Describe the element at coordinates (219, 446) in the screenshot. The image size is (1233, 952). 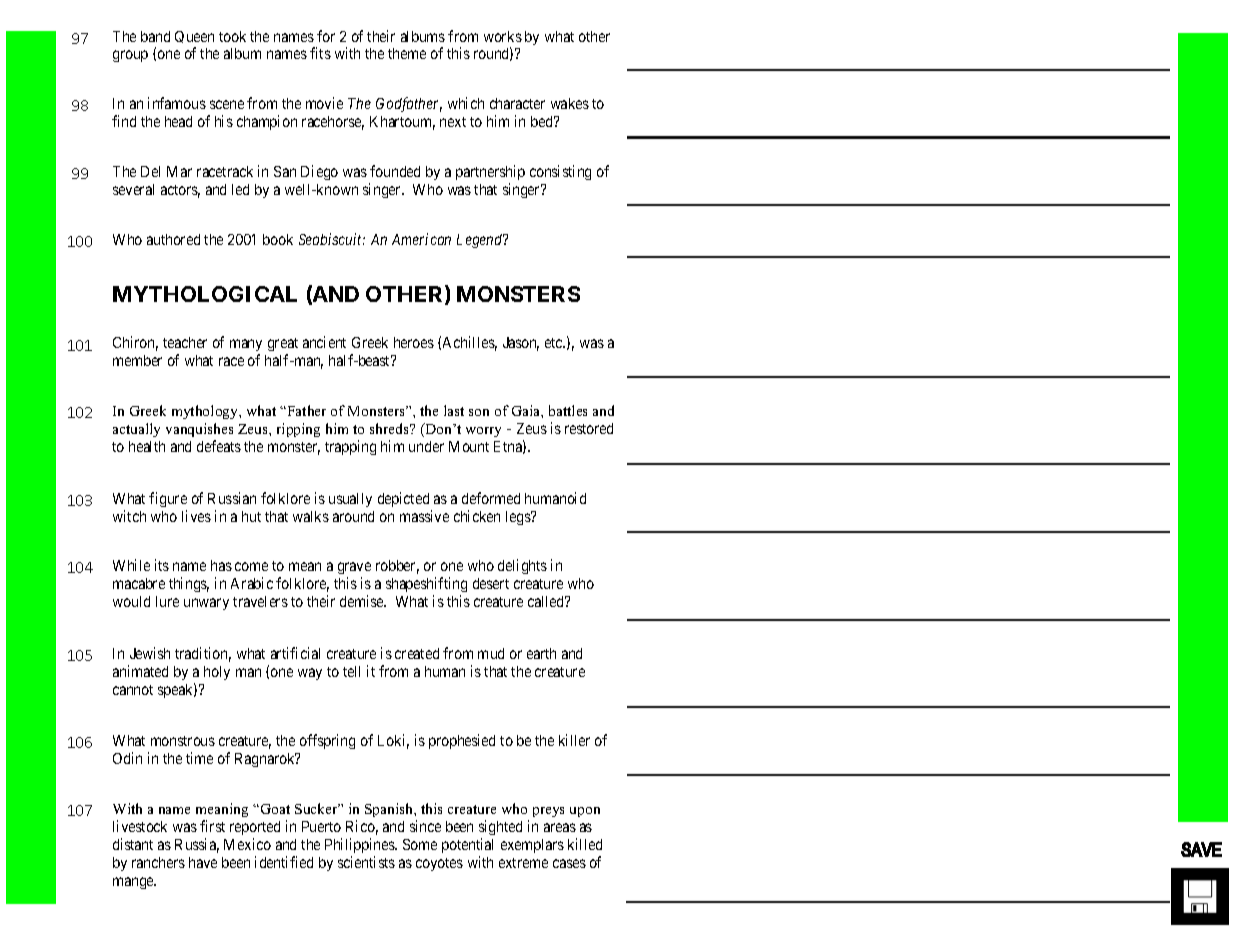
I see `defeats` at that location.
